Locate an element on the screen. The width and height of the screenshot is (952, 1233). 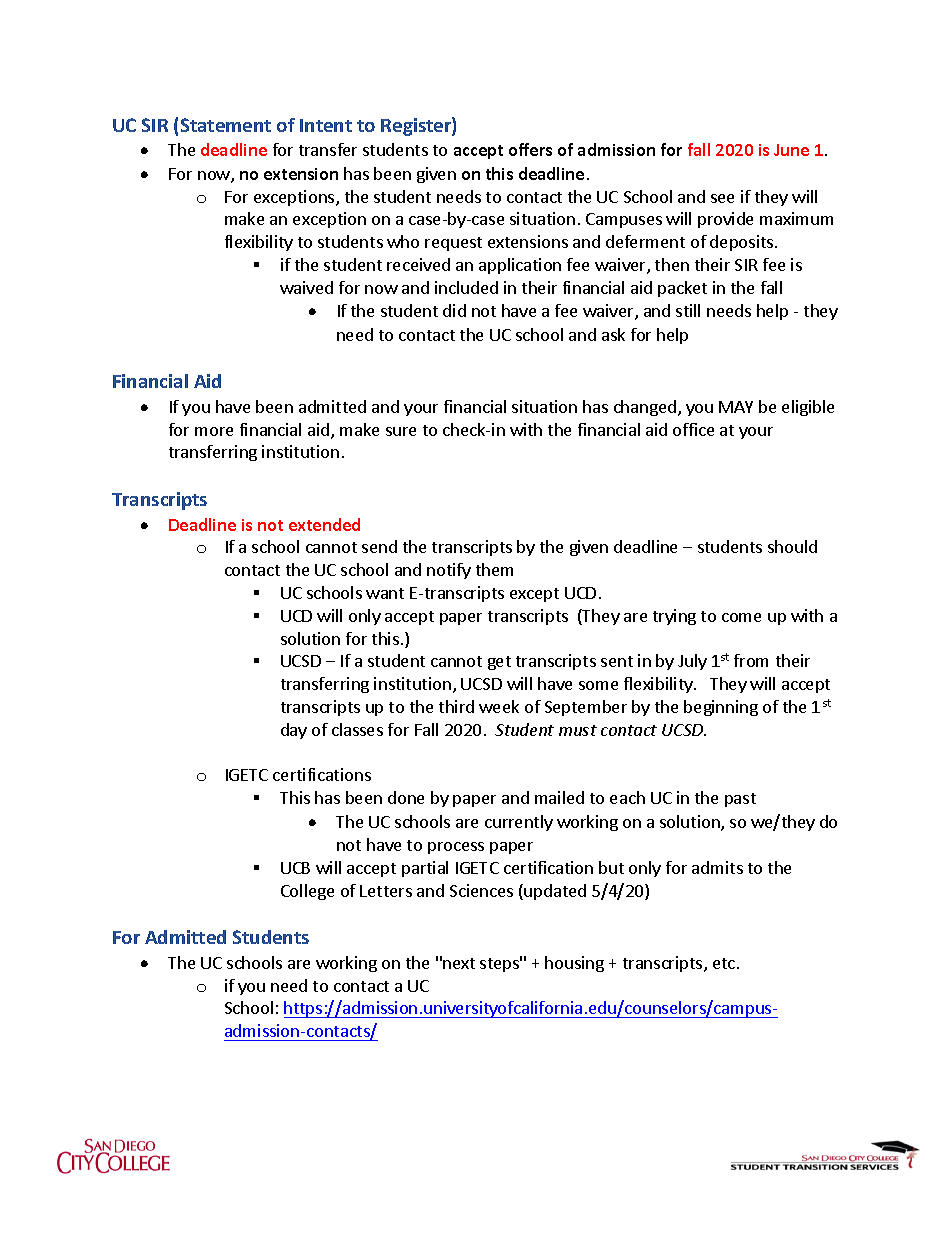
extended is located at coordinates (324, 524).
